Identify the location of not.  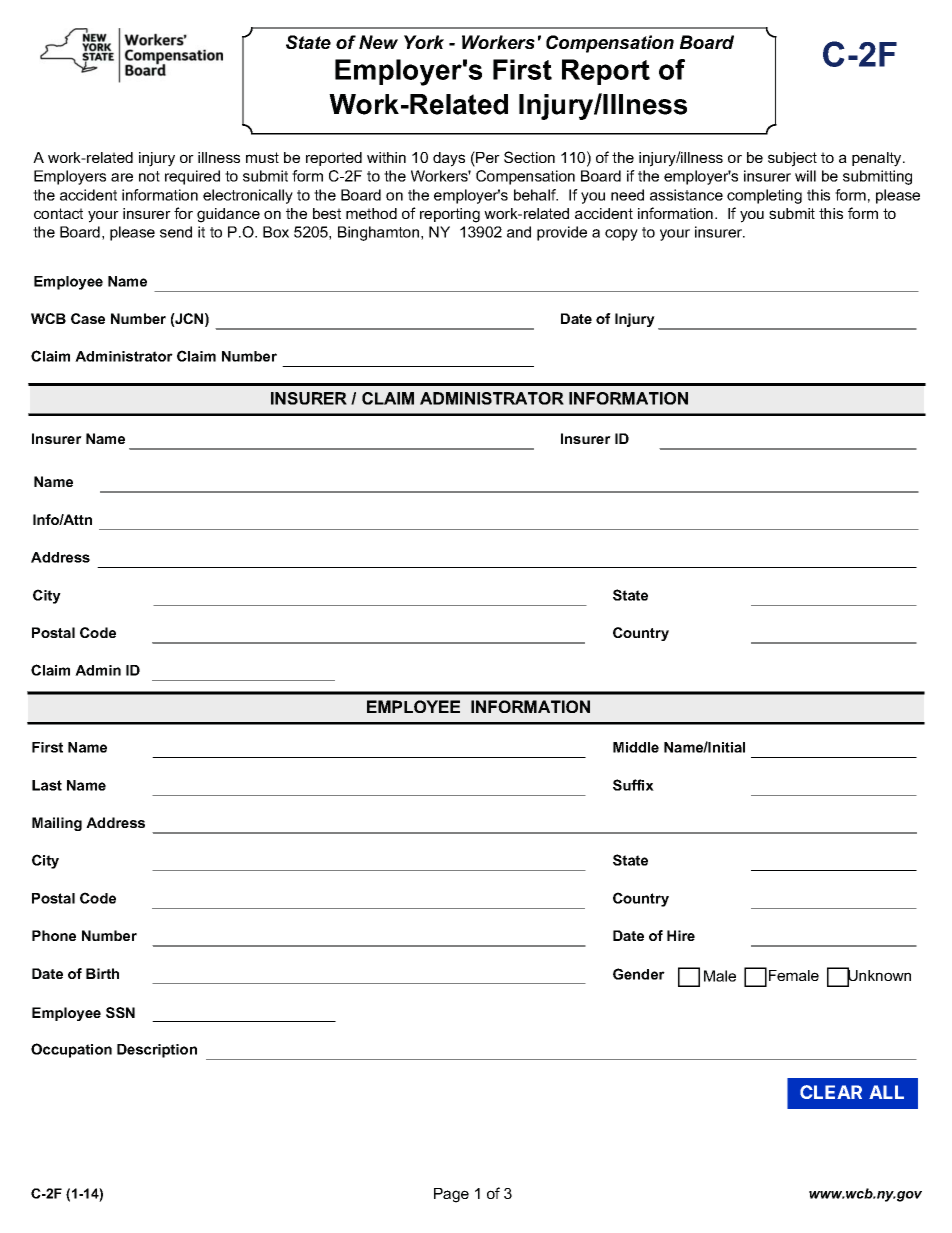
(149, 176).
